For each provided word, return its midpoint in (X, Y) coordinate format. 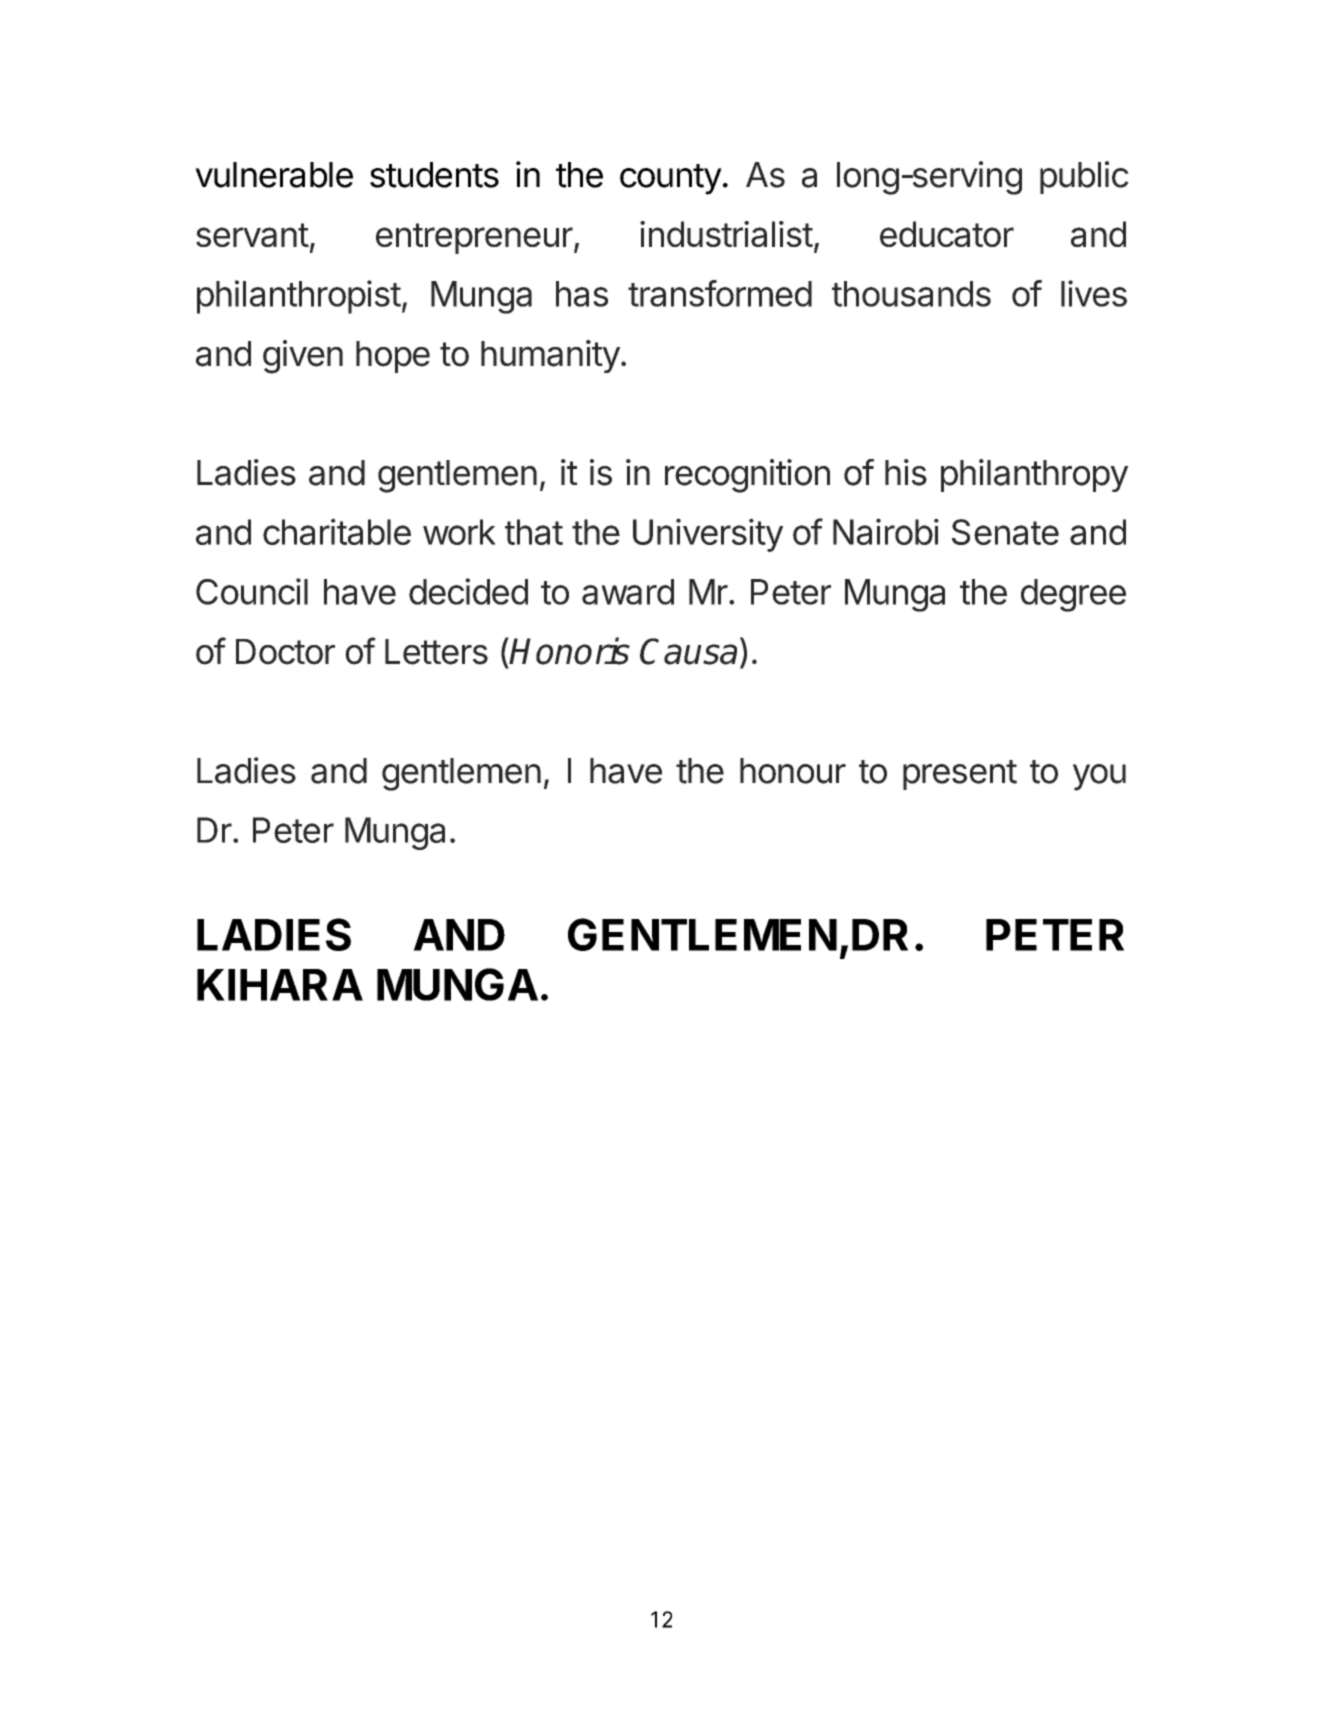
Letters (436, 652)
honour (793, 771)
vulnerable (274, 175)
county (671, 179)
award (628, 592)
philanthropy (1034, 475)
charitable (337, 531)
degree (1073, 595)
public (1084, 177)
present (960, 775)
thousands (911, 294)
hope (393, 357)
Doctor (285, 652)
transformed (720, 293)
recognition (747, 476)
